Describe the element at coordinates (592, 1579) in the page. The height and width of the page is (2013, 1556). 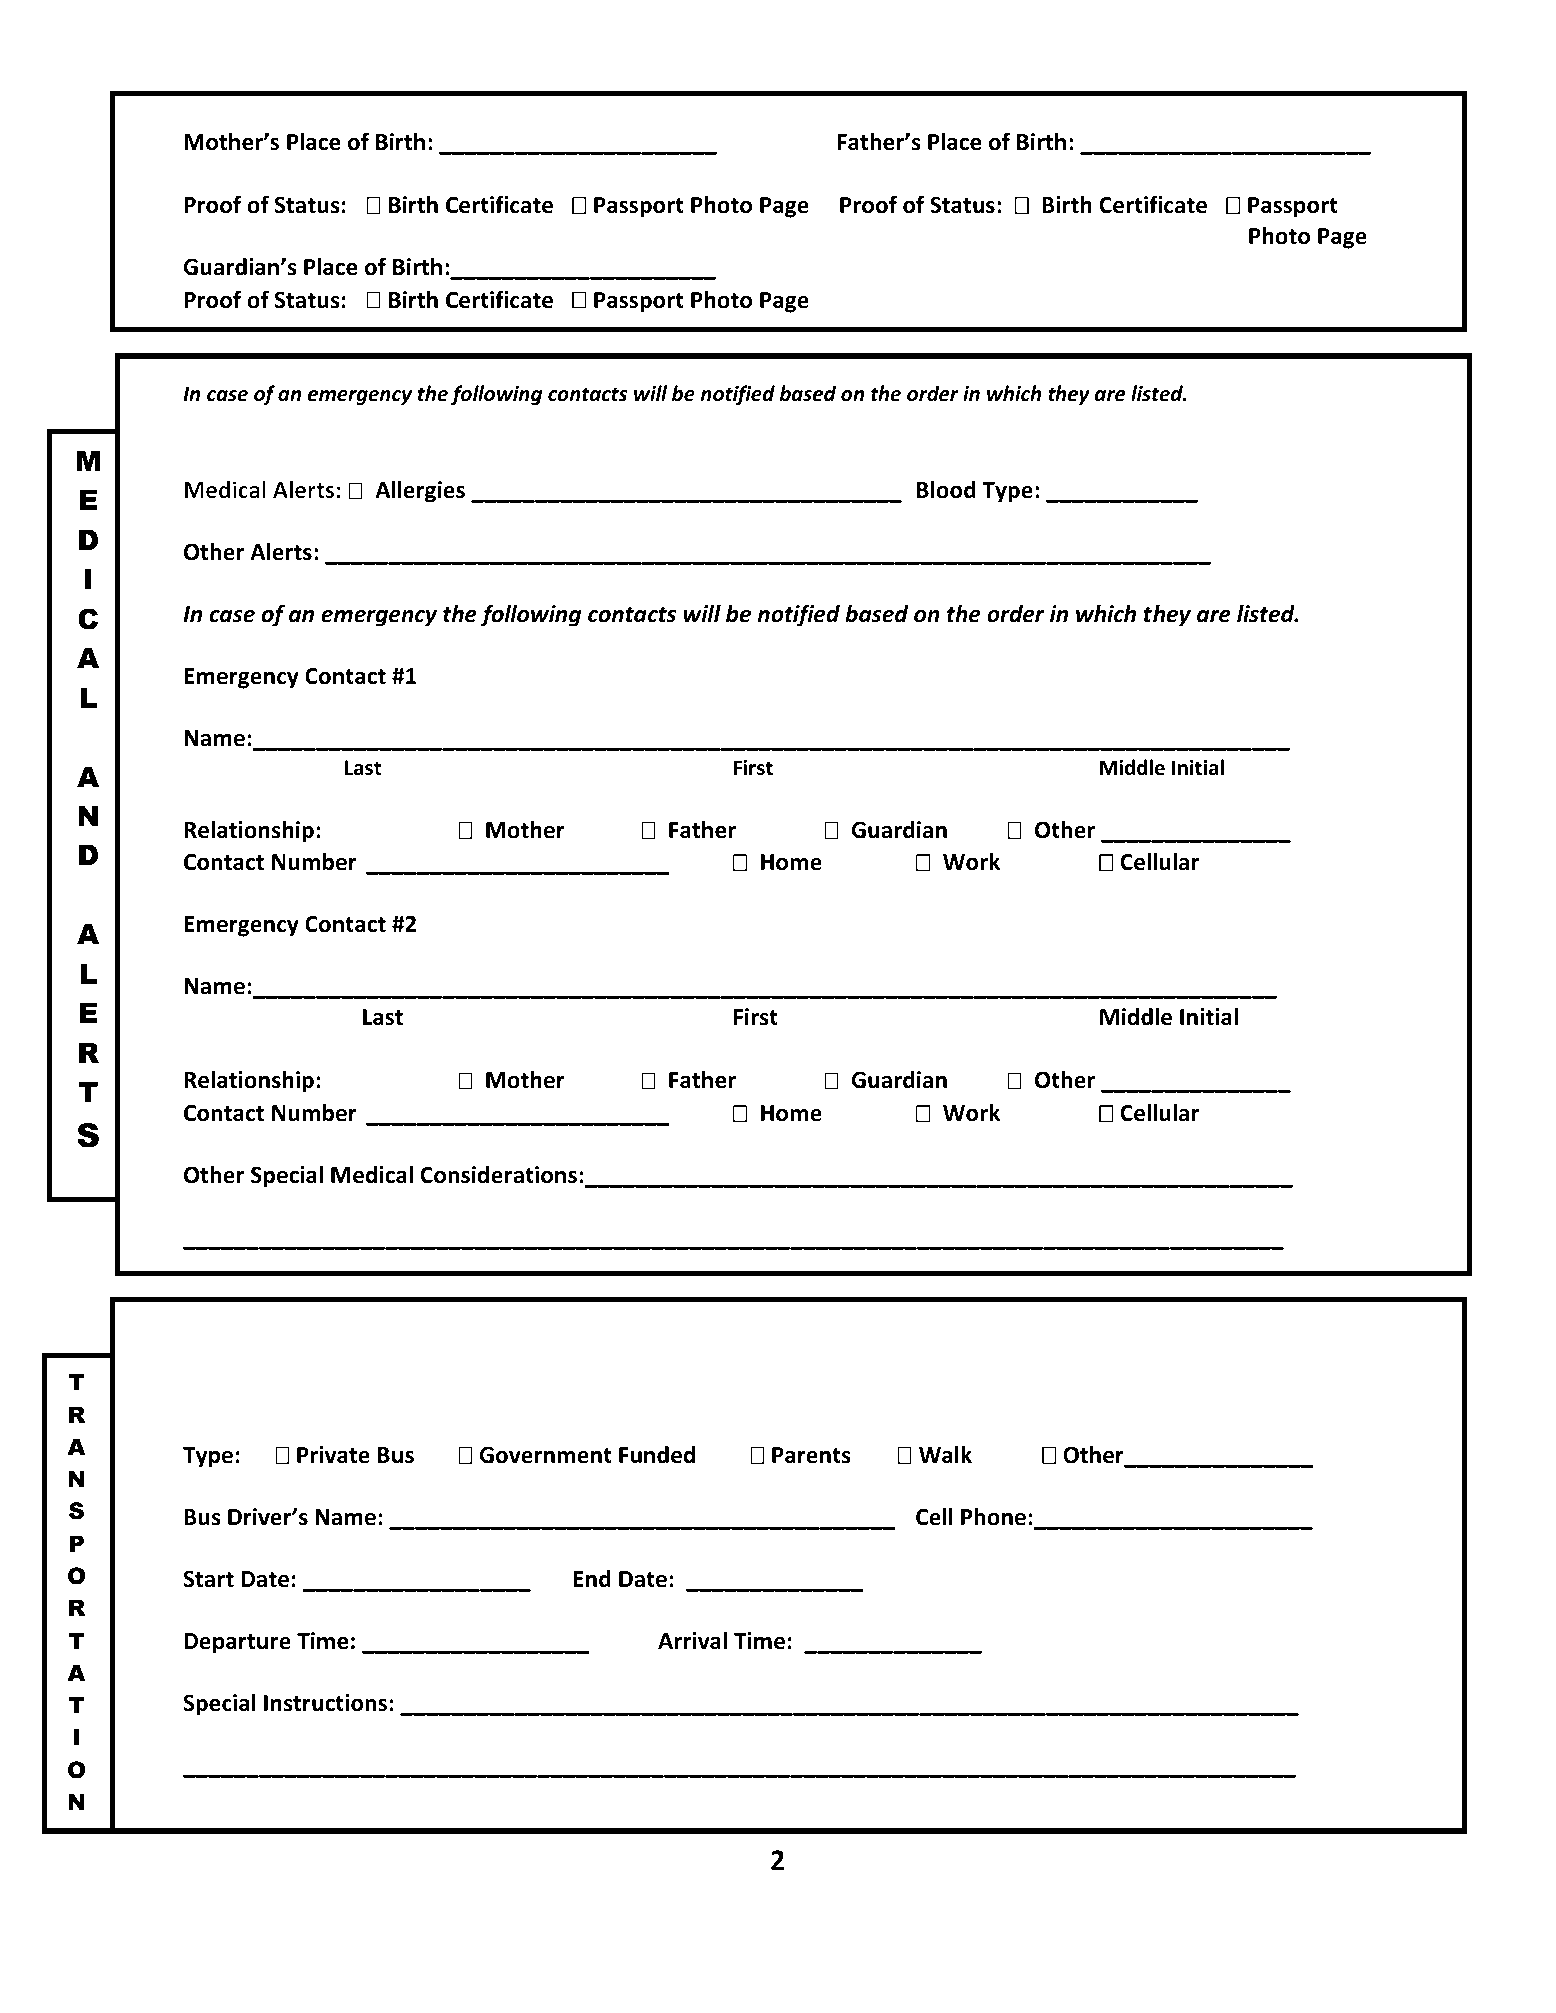
I see `End` at that location.
